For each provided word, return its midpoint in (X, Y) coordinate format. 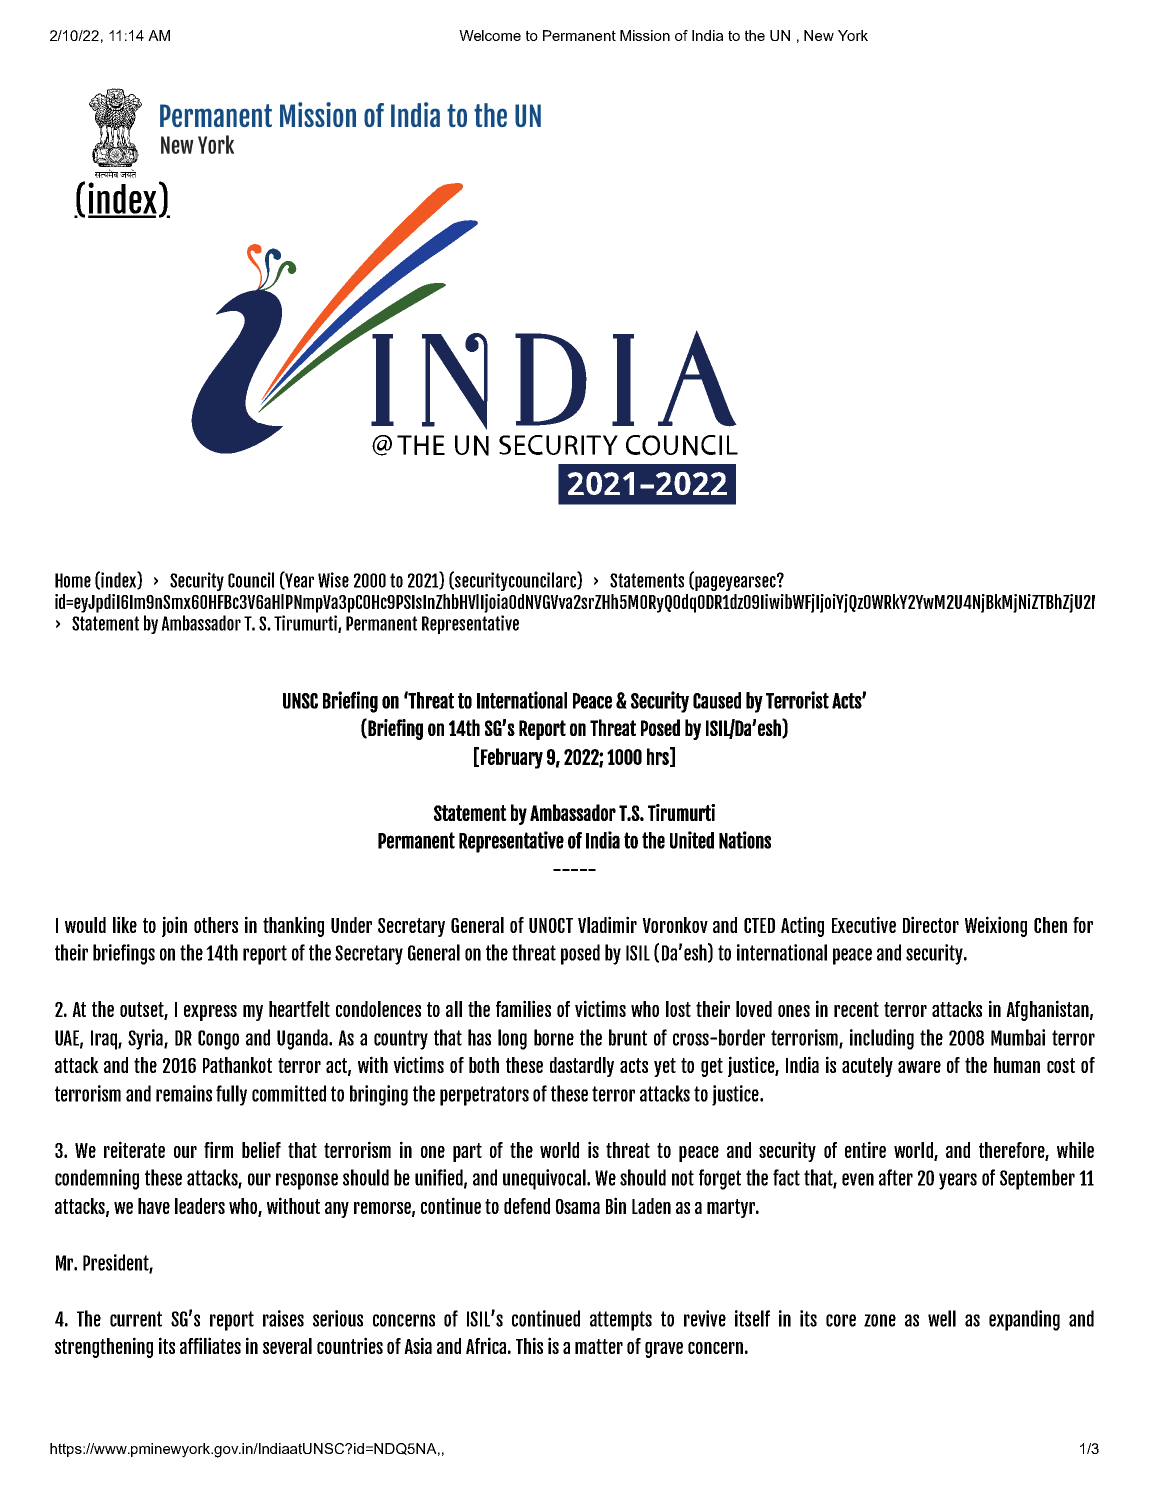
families (523, 1008)
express (210, 1013)
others (216, 925)
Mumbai (1018, 1037)
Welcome (490, 35)
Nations (745, 840)
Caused (717, 700)
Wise (333, 580)
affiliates (210, 1345)
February (512, 758)
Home (73, 580)
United (692, 840)
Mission (645, 35)
